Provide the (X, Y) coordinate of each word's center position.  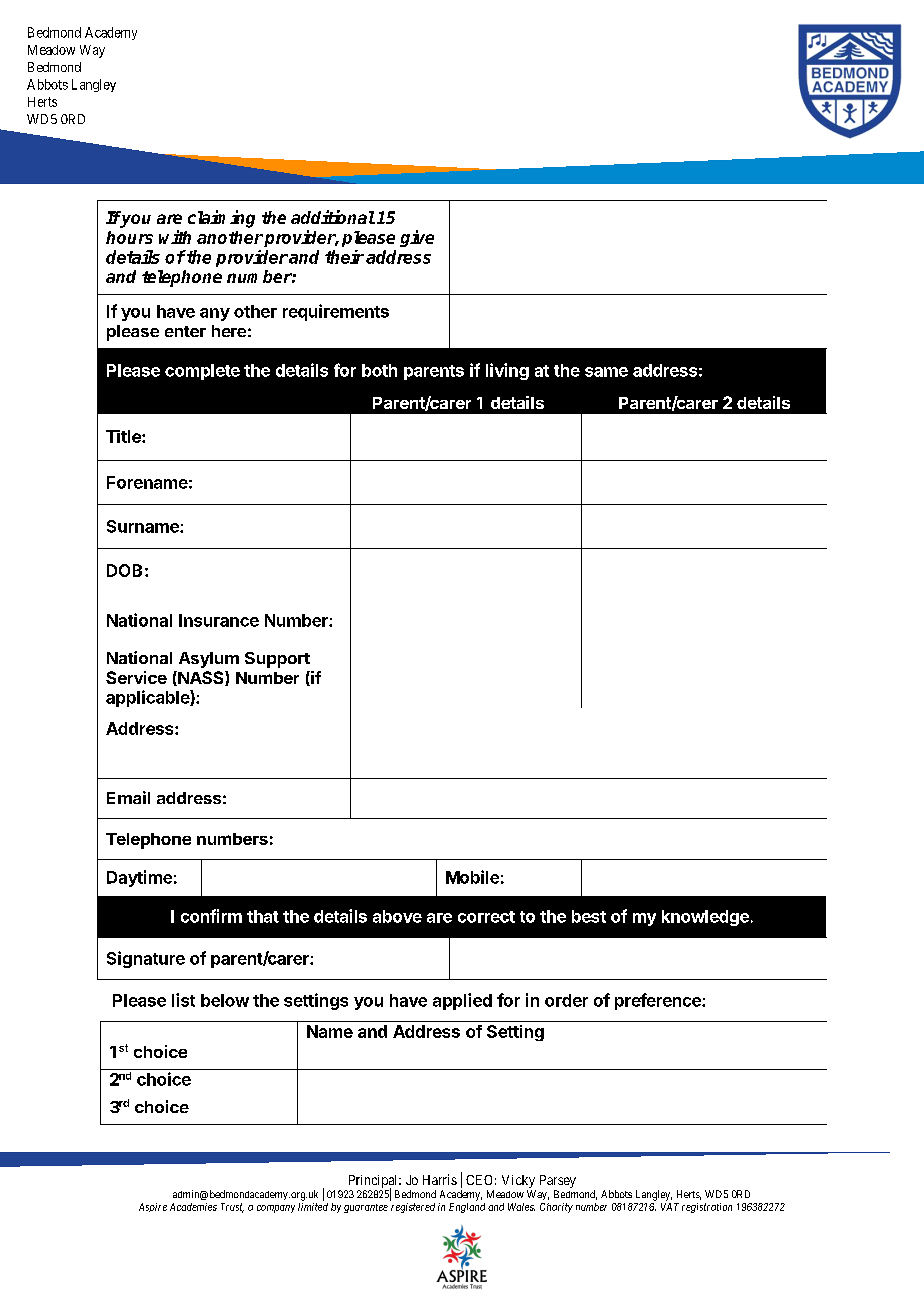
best (589, 916)
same (606, 372)
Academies (193, 1207)
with (175, 237)
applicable (148, 698)
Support (277, 660)
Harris (440, 1179)
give (417, 238)
